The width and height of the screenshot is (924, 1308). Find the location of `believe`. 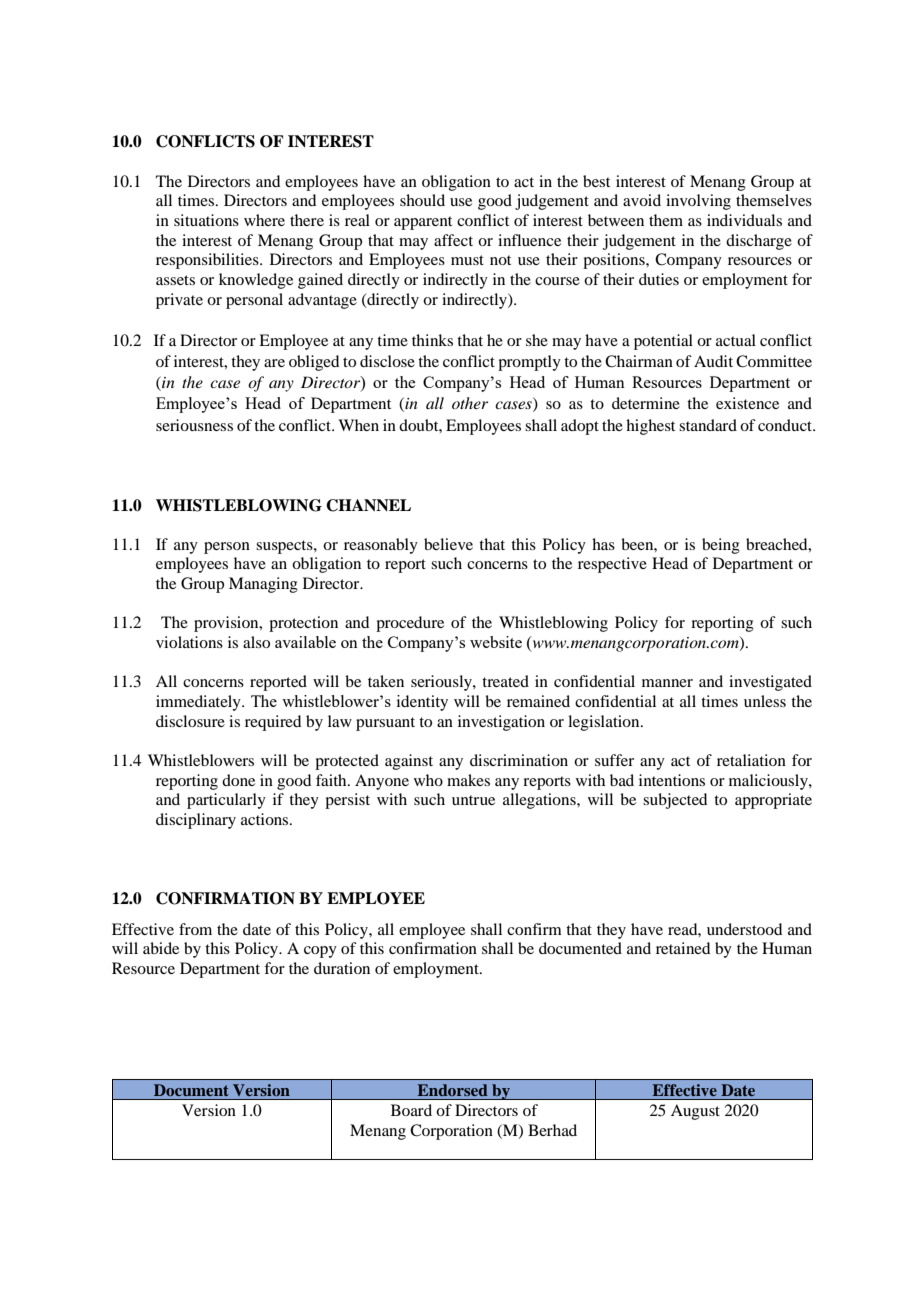

believe is located at coordinates (448, 544).
